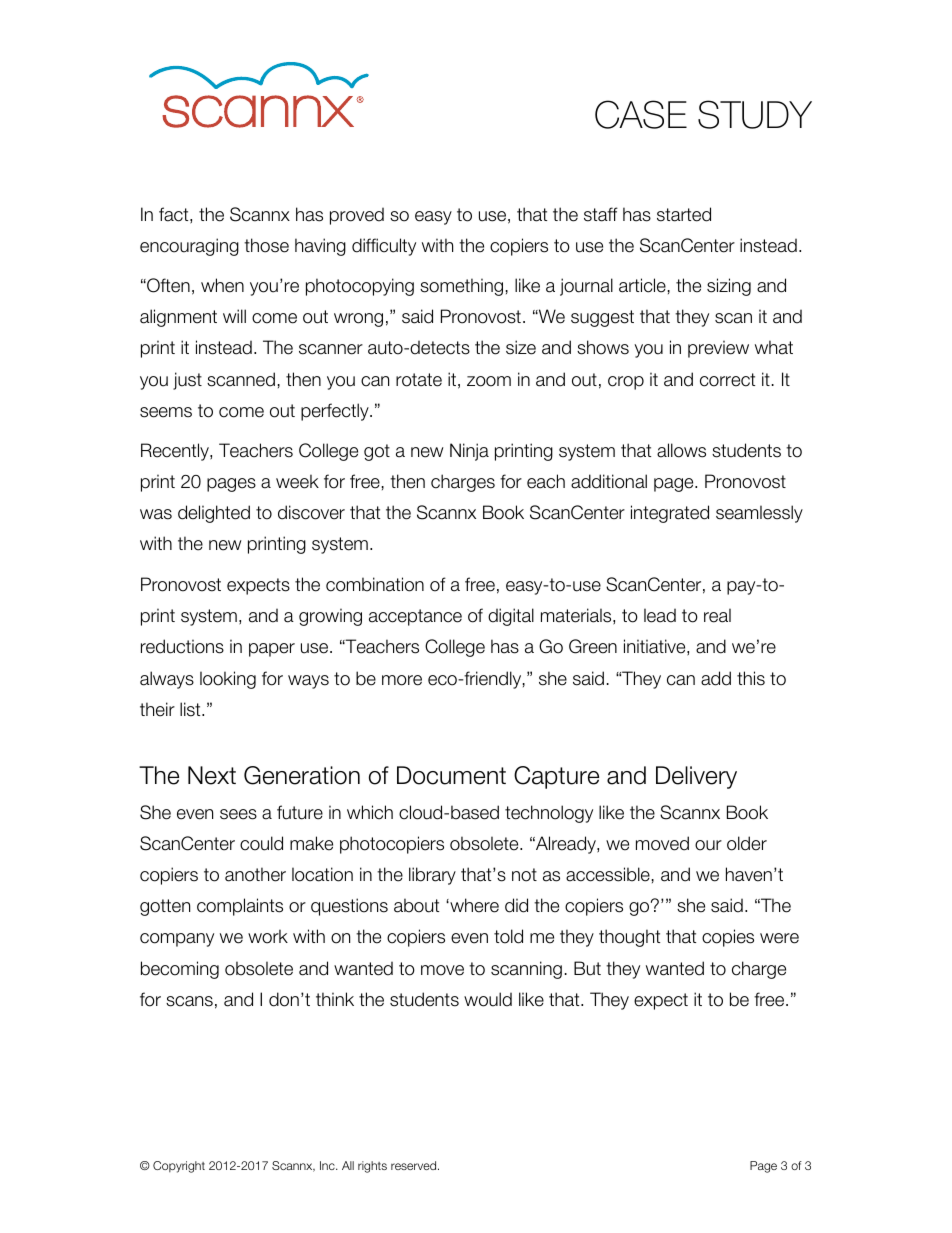  Describe the element at coordinates (372, 1167) in the page. I see `rights` at that location.
